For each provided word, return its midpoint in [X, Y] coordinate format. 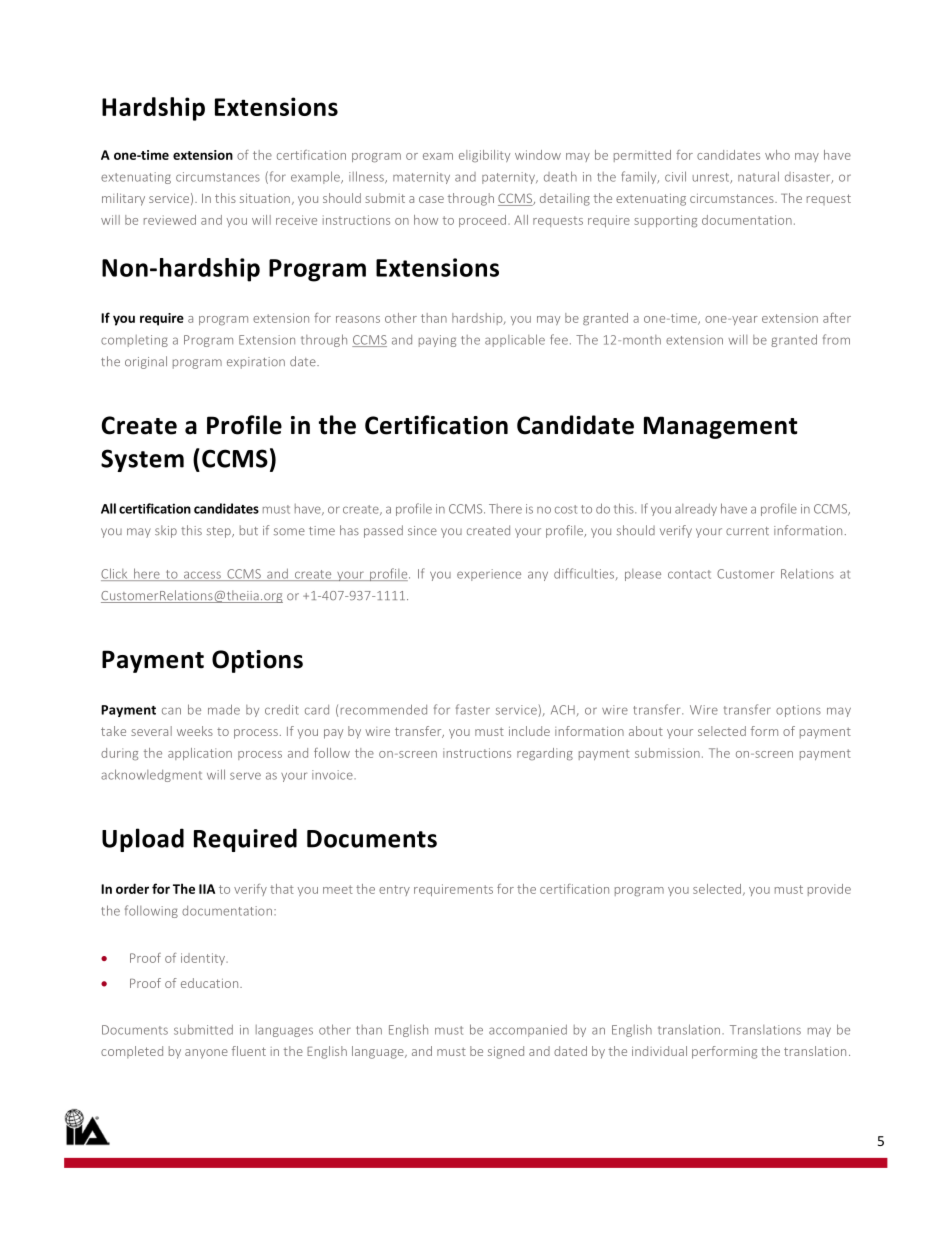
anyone [206, 1054]
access [202, 576]
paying [437, 341]
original [146, 362]
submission [667, 753]
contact [689, 574]
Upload [143, 840]
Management [721, 427]
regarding [545, 754]
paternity [509, 178]
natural [758, 176]
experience [489, 575]
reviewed [170, 220]
